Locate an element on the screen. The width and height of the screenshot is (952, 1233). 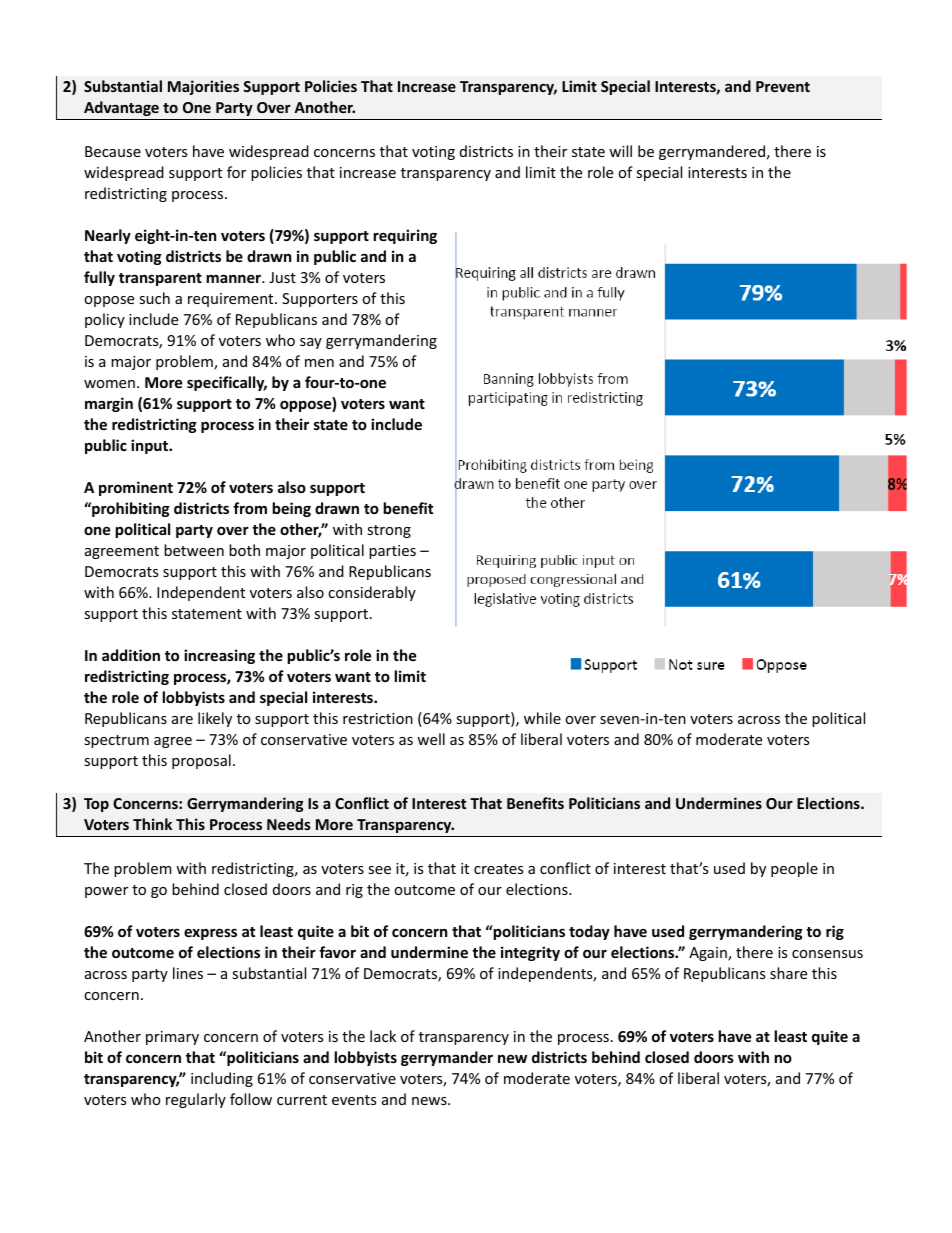
considerably is located at coordinates (372, 593).
